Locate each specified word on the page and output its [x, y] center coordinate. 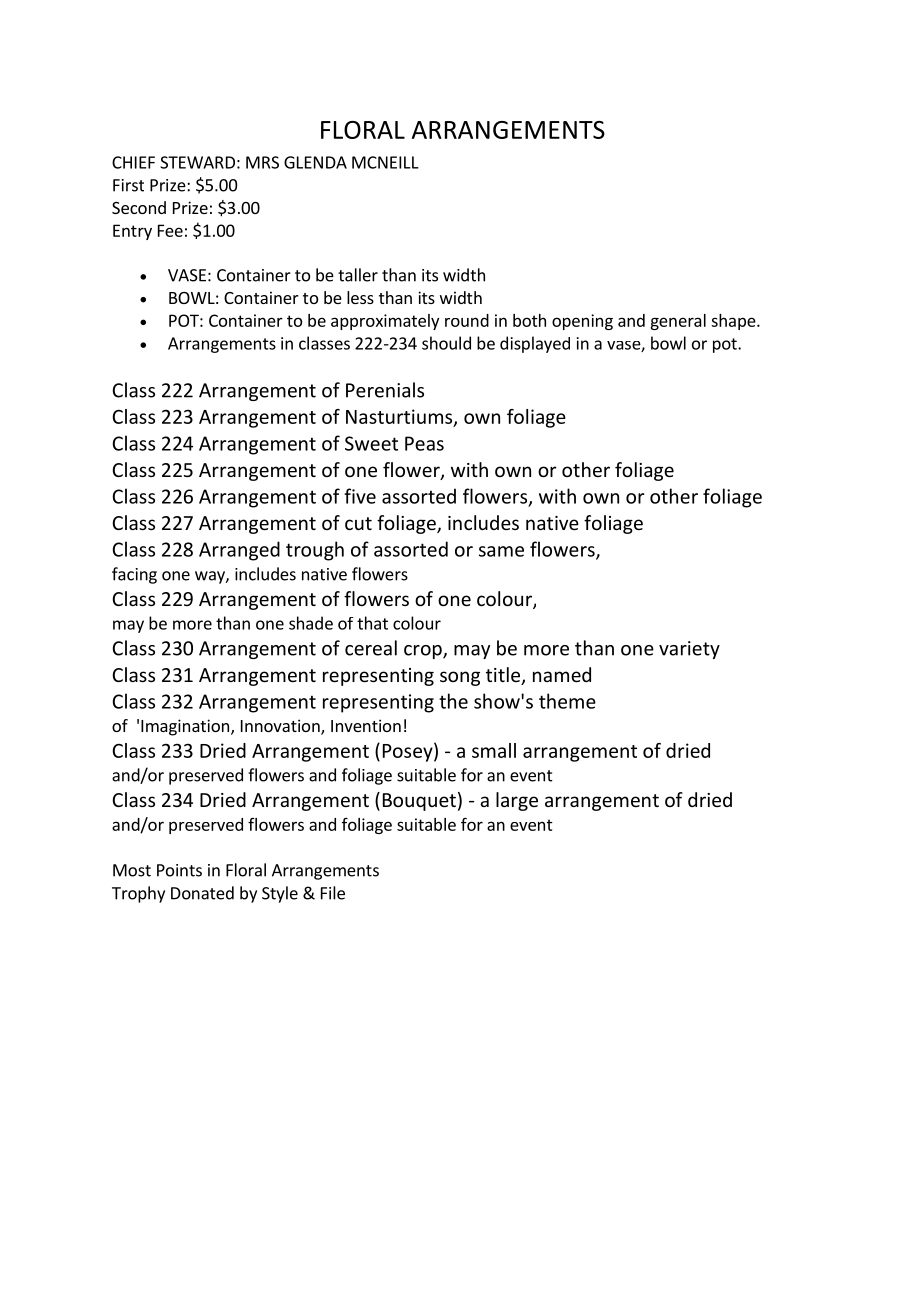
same [501, 551]
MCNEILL [385, 162]
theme [567, 701]
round [467, 320]
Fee [170, 230]
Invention [366, 725]
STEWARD [197, 162]
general [678, 322]
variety [689, 650]
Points [179, 870]
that [372, 623]
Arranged [239, 551]
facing [134, 575]
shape [734, 322]
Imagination [186, 727]
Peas [424, 443]
